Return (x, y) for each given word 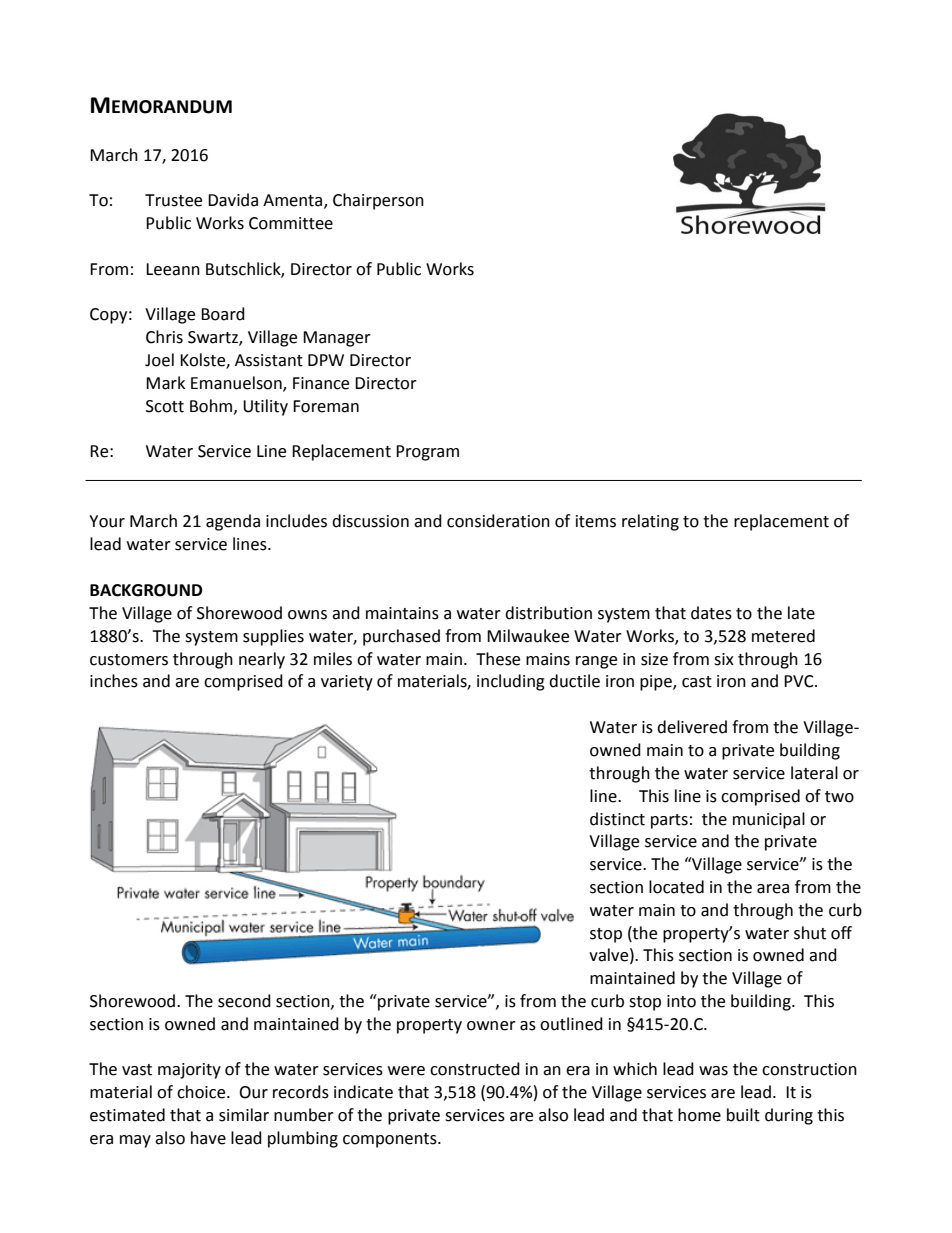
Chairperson (378, 201)
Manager (337, 339)
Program (427, 453)
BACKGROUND (146, 590)
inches (114, 681)
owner (491, 1026)
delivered (692, 727)
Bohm (212, 406)
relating (650, 522)
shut (810, 933)
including (511, 682)
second (244, 1001)
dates (711, 613)
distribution (548, 613)
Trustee (173, 200)
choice (202, 1092)
